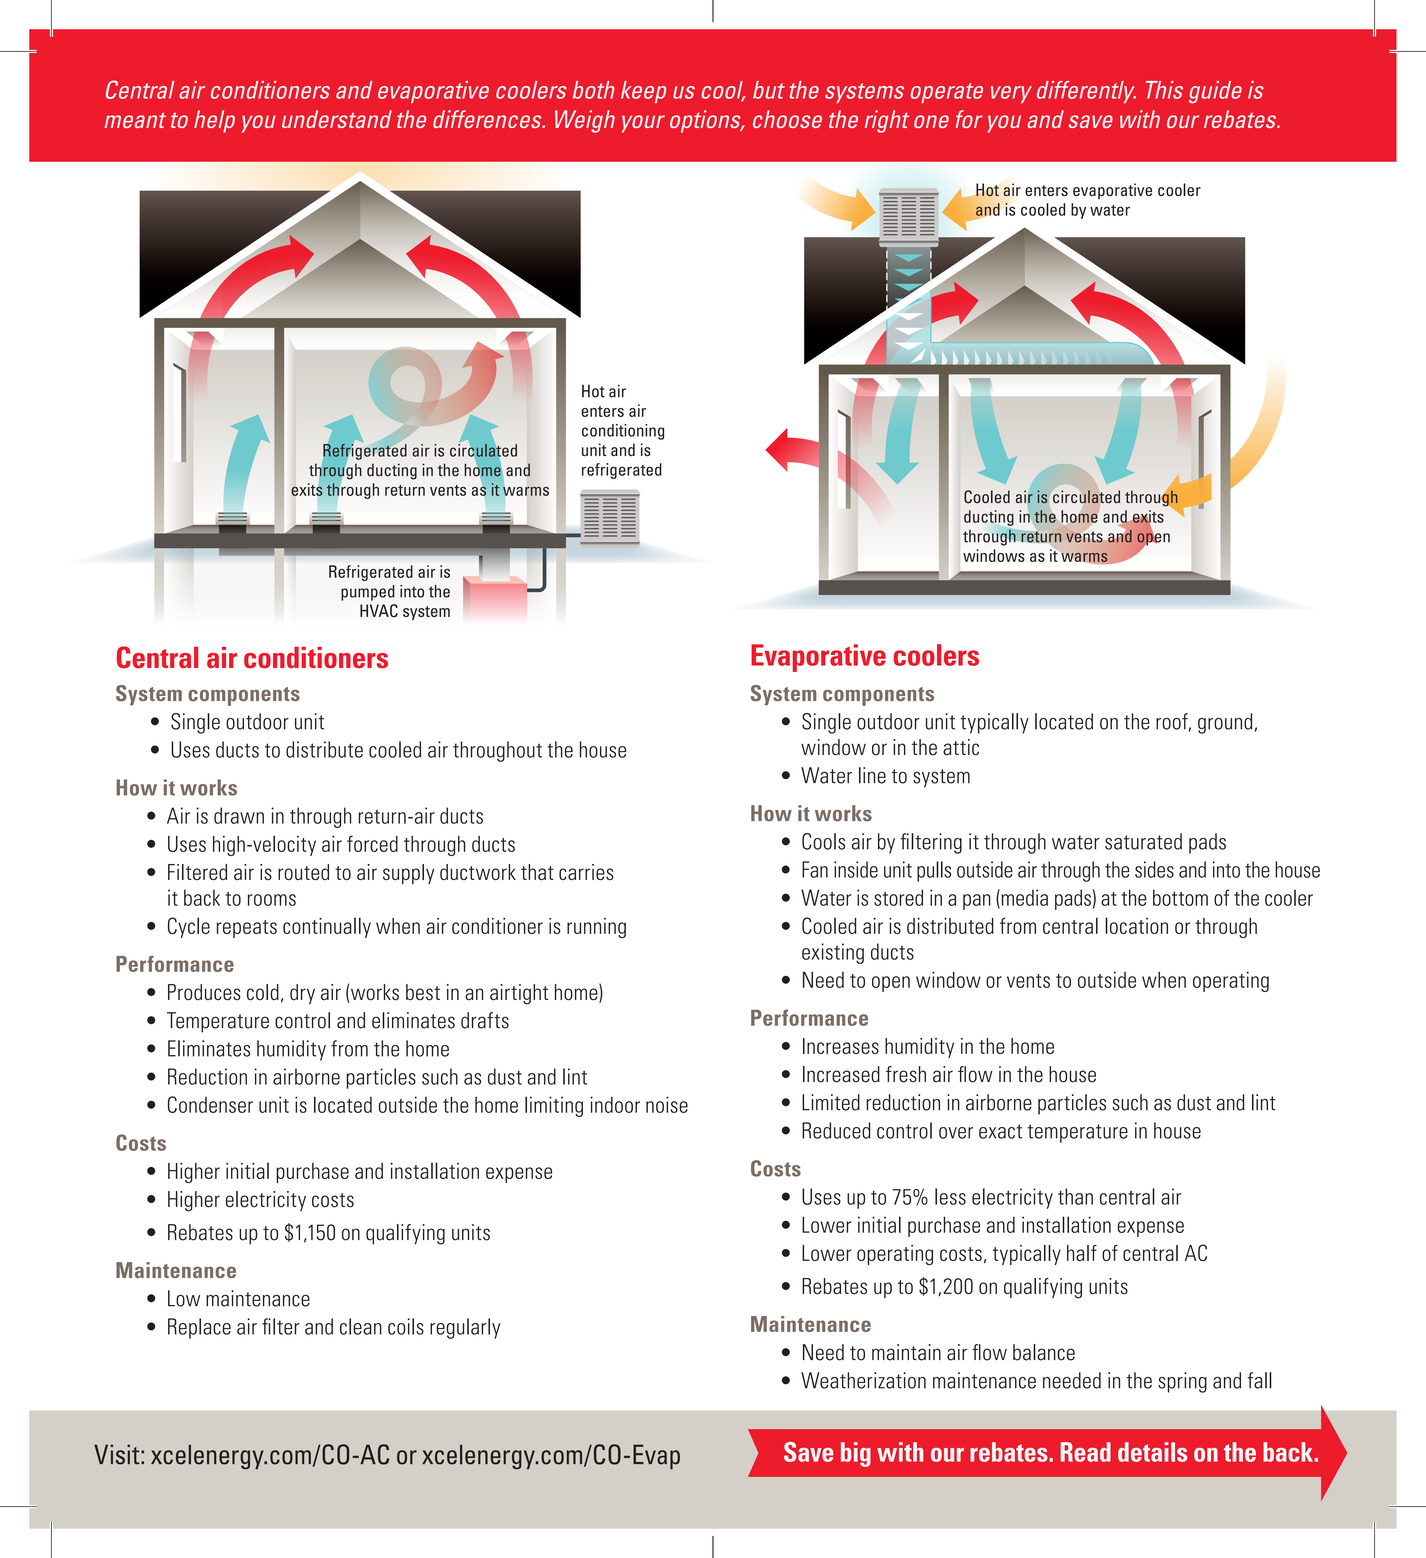  What do you see at coordinates (214, 121) in the page?
I see `help` at bounding box center [214, 121].
